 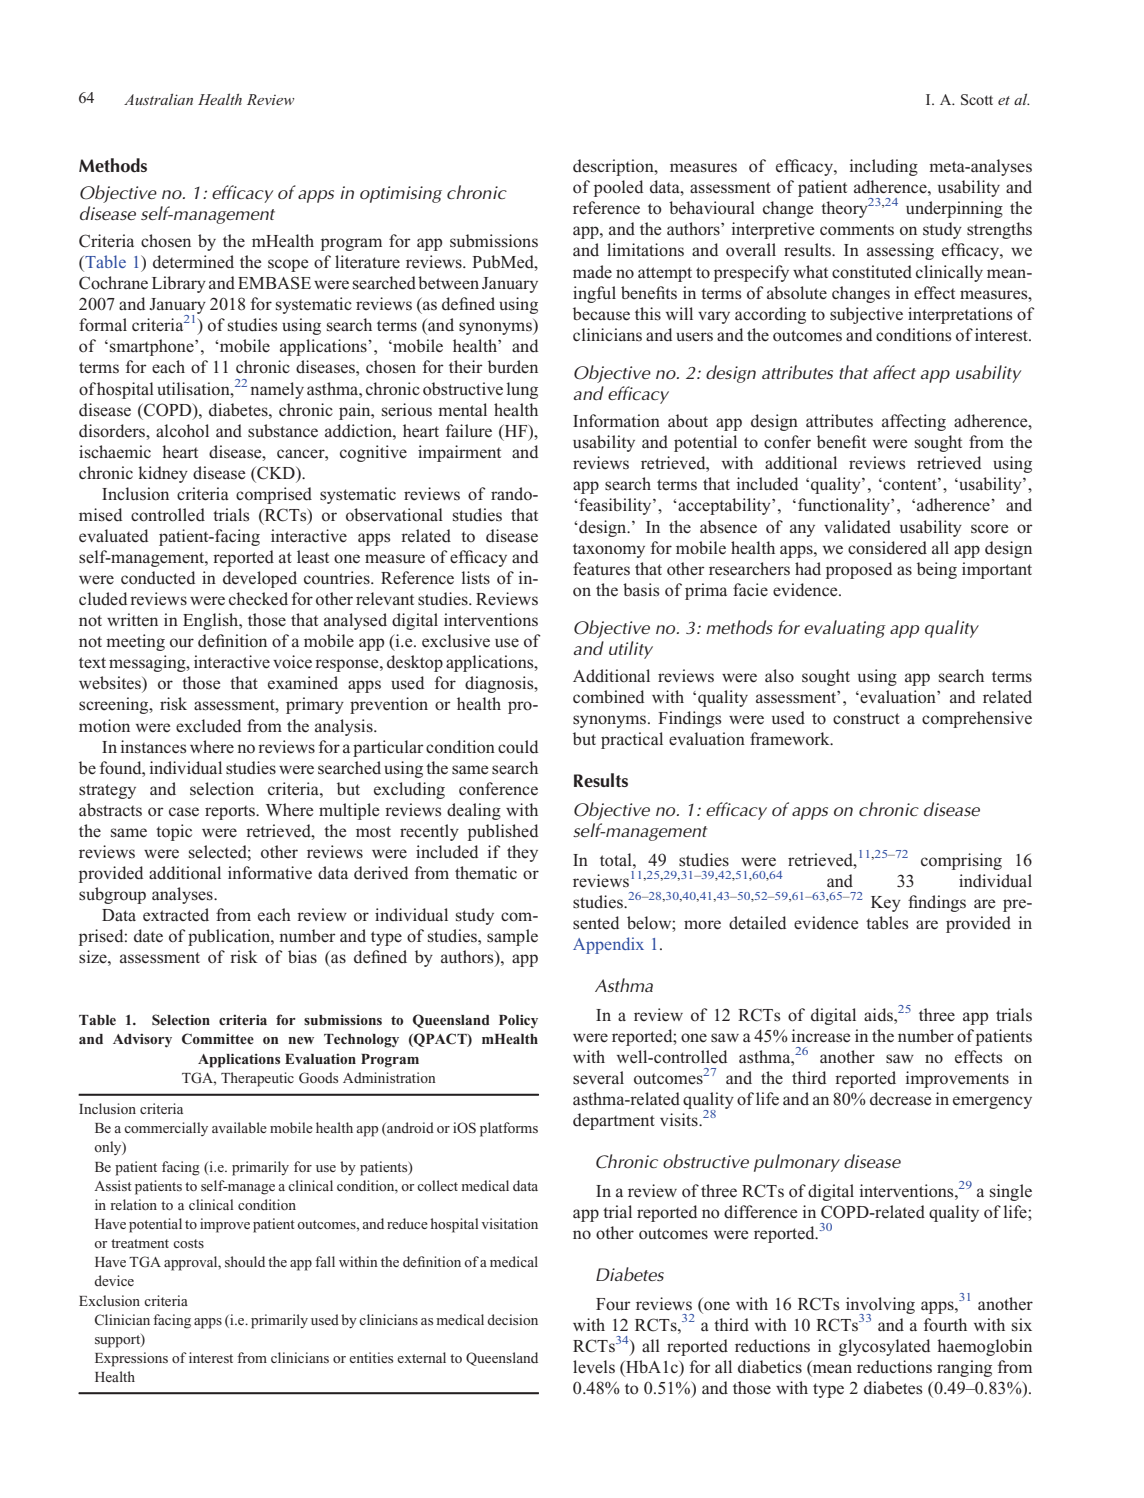 I want to click on including, so click(x=884, y=167).
